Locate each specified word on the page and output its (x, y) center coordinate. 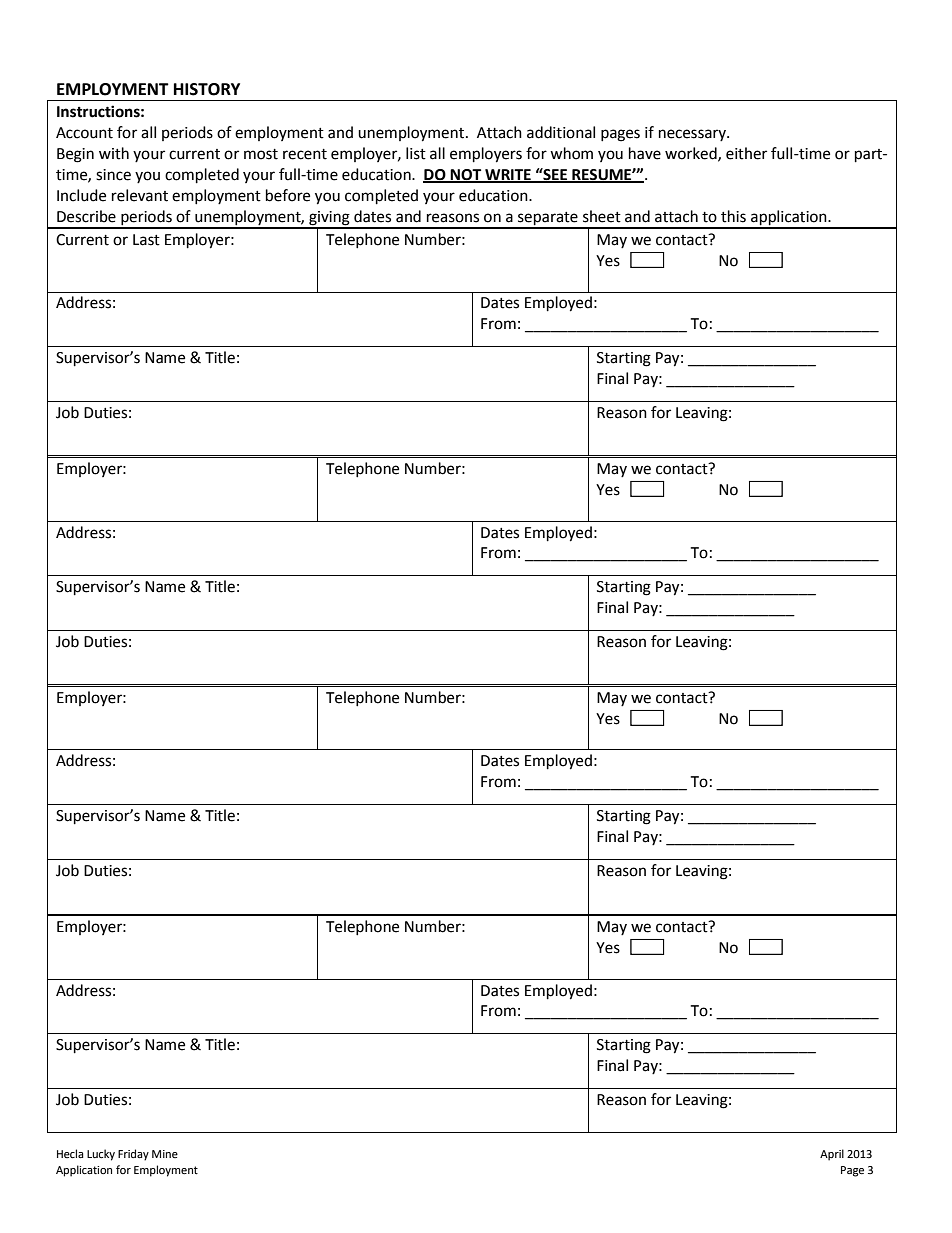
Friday (133, 1155)
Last (146, 240)
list (416, 153)
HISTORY (207, 89)
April (832, 1155)
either (746, 153)
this (733, 216)
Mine (165, 1154)
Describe (86, 216)
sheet (602, 216)
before (288, 195)
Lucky (101, 1155)
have (645, 153)
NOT (466, 176)
